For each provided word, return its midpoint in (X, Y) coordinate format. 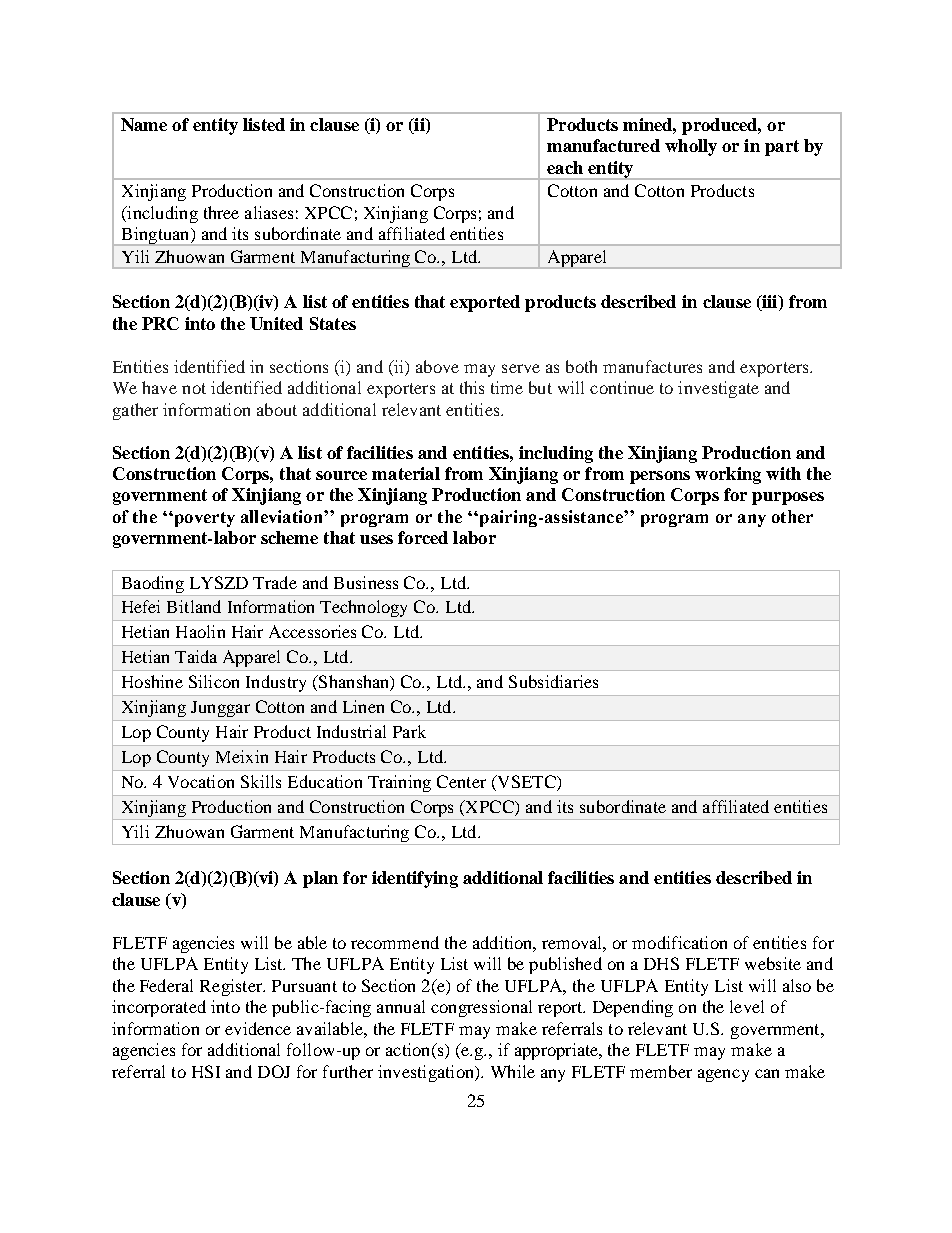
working (728, 475)
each (565, 167)
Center (461, 781)
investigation (427, 1073)
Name (144, 124)
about (277, 409)
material (406, 473)
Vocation (201, 781)
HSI (206, 1071)
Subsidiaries (553, 681)
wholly (691, 147)
